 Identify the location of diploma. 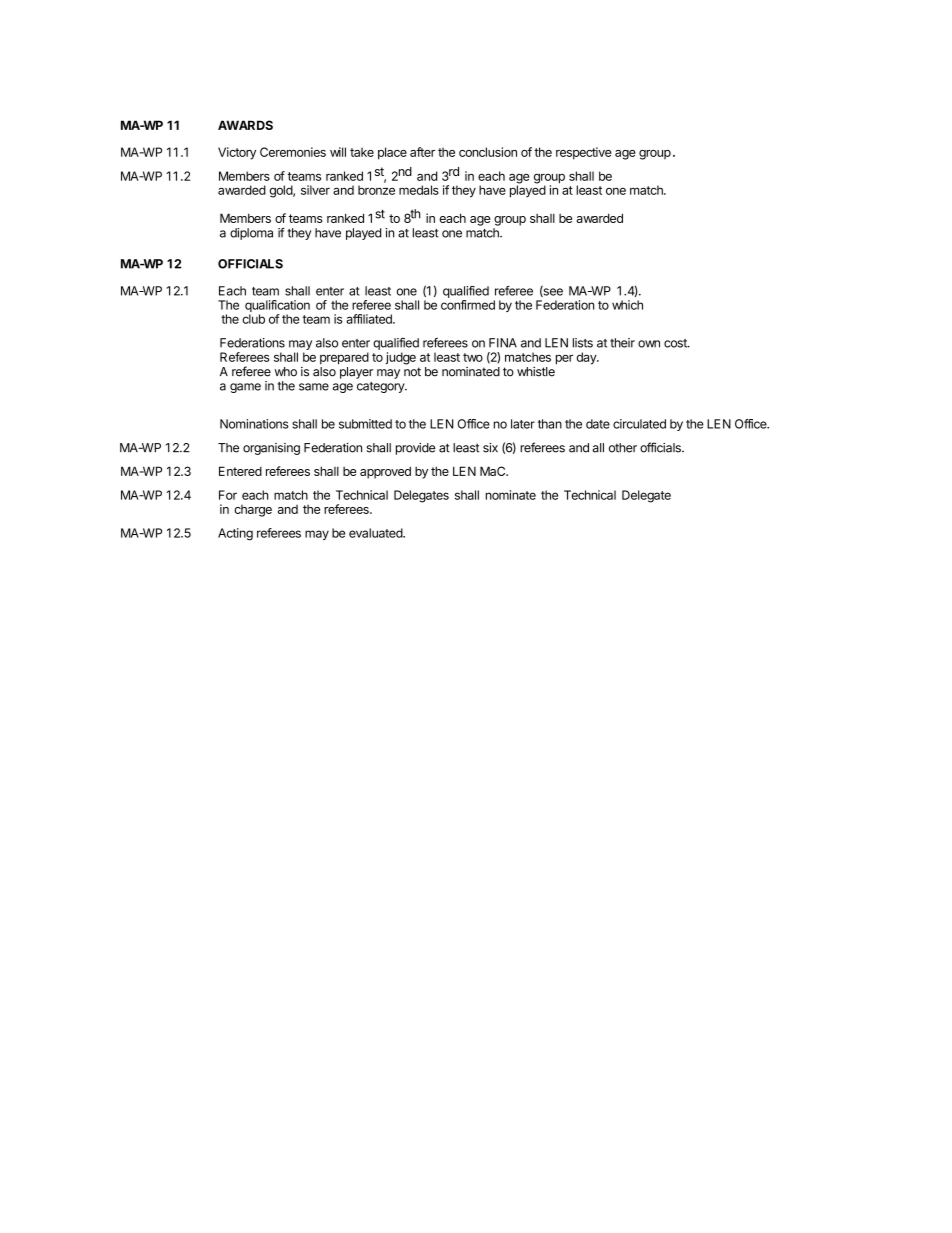
(251, 234).
